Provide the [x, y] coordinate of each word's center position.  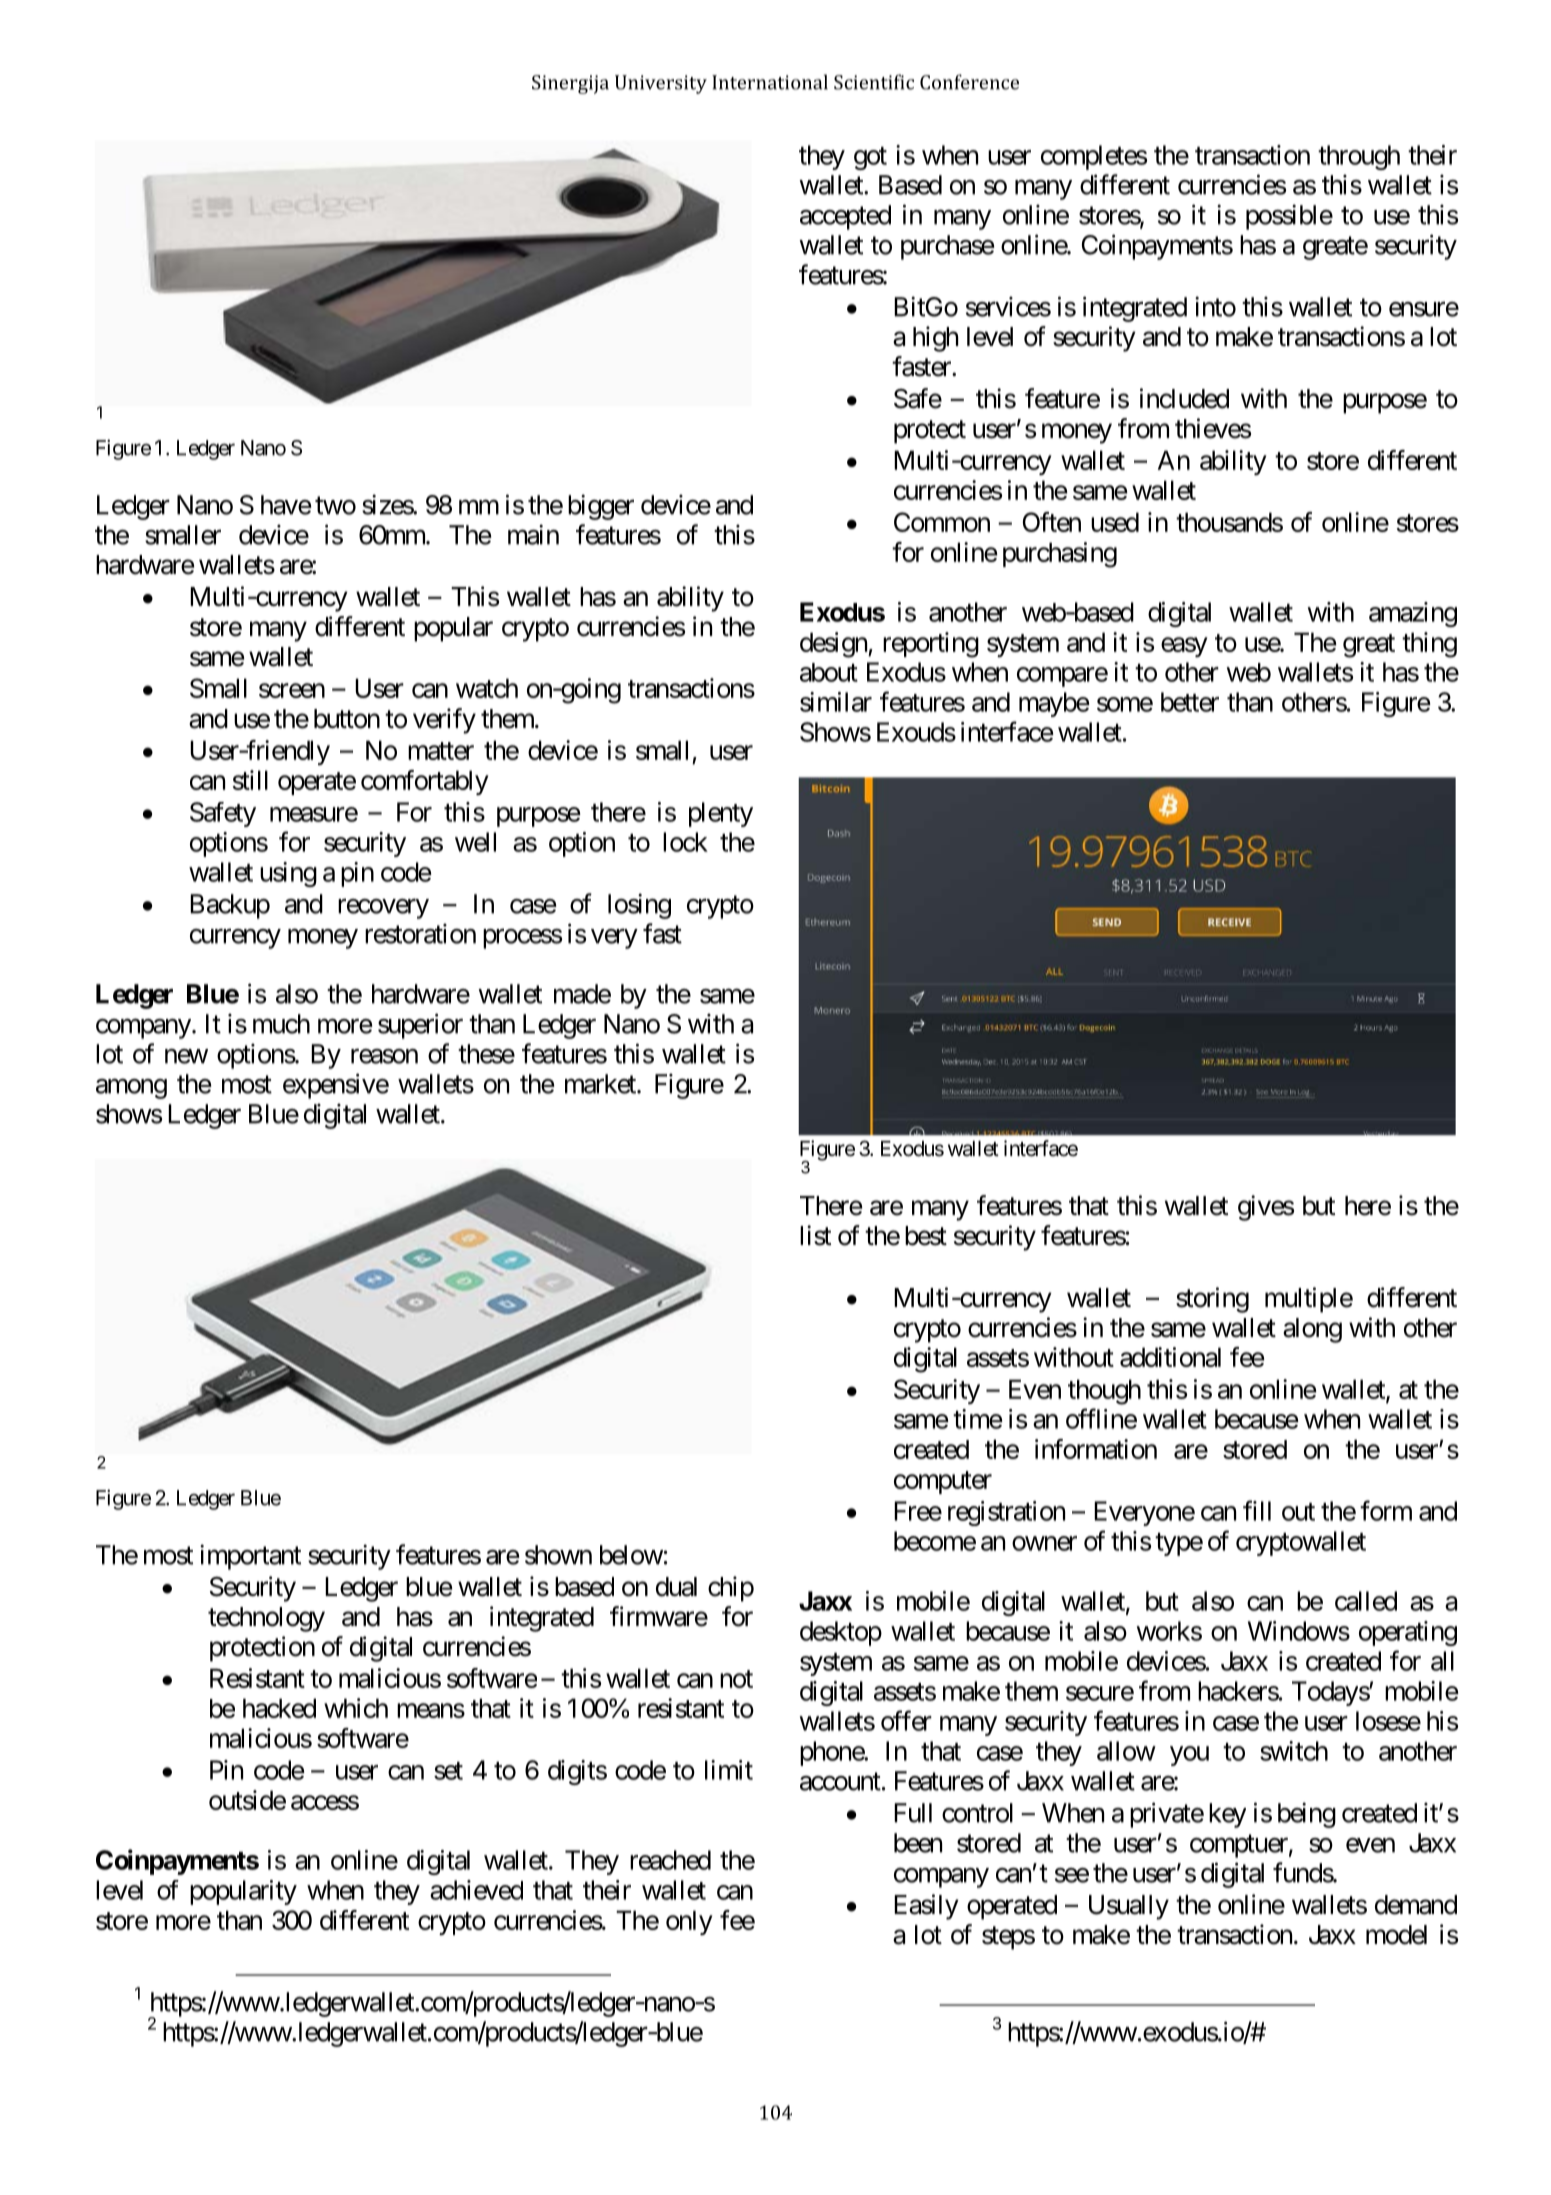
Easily [926, 1907]
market [601, 1084]
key [1227, 1815]
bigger [601, 507]
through [1359, 157]
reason [384, 1056]
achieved [476, 1890]
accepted [845, 217]
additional [1170, 1357]
